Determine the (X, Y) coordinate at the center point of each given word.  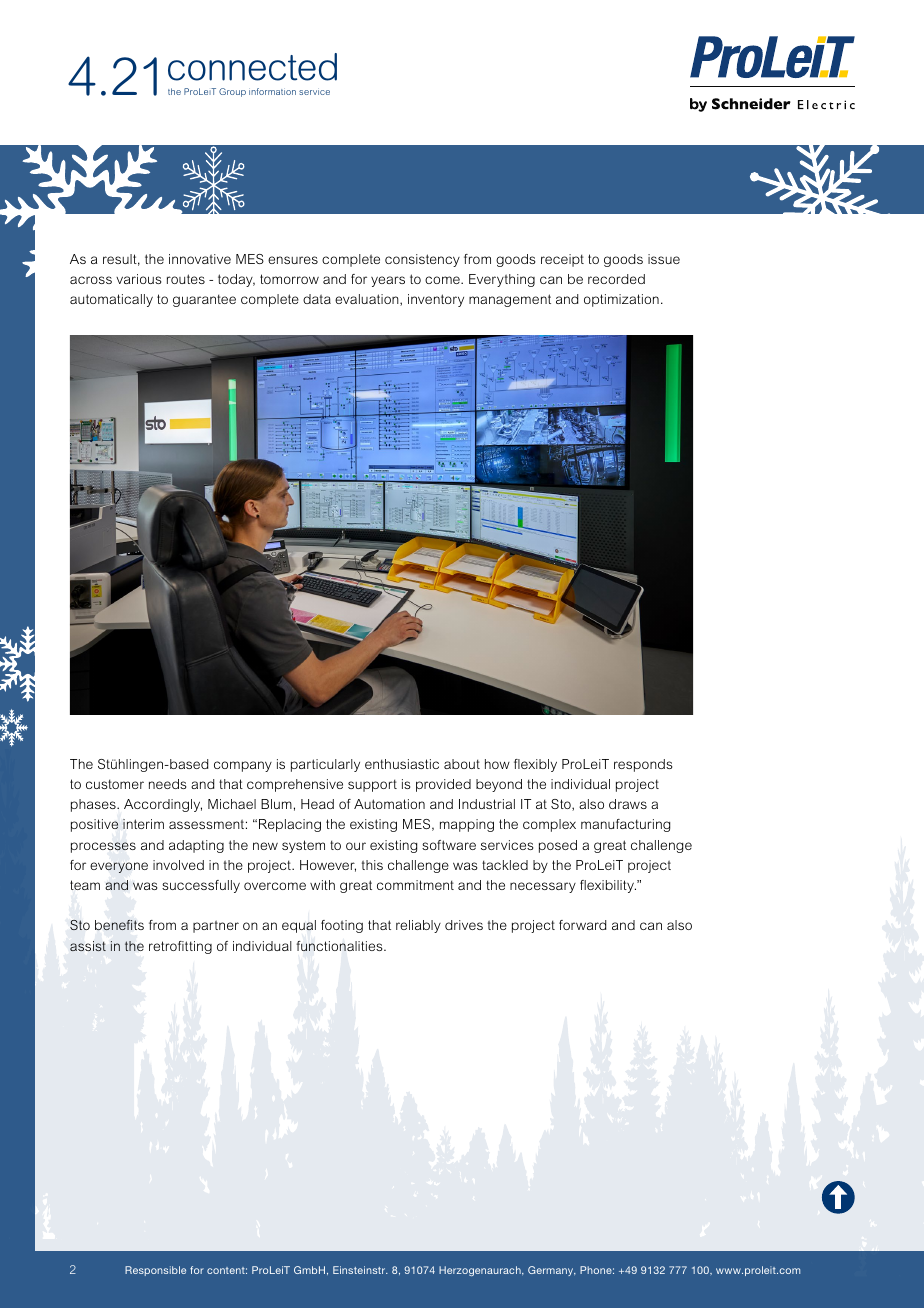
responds (643, 765)
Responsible (155, 1271)
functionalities (340, 946)
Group (232, 92)
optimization (621, 300)
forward (582, 925)
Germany (552, 1271)
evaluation (368, 300)
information (272, 91)
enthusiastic (402, 764)
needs (167, 784)
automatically (111, 300)
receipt (562, 260)
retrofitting (180, 947)
